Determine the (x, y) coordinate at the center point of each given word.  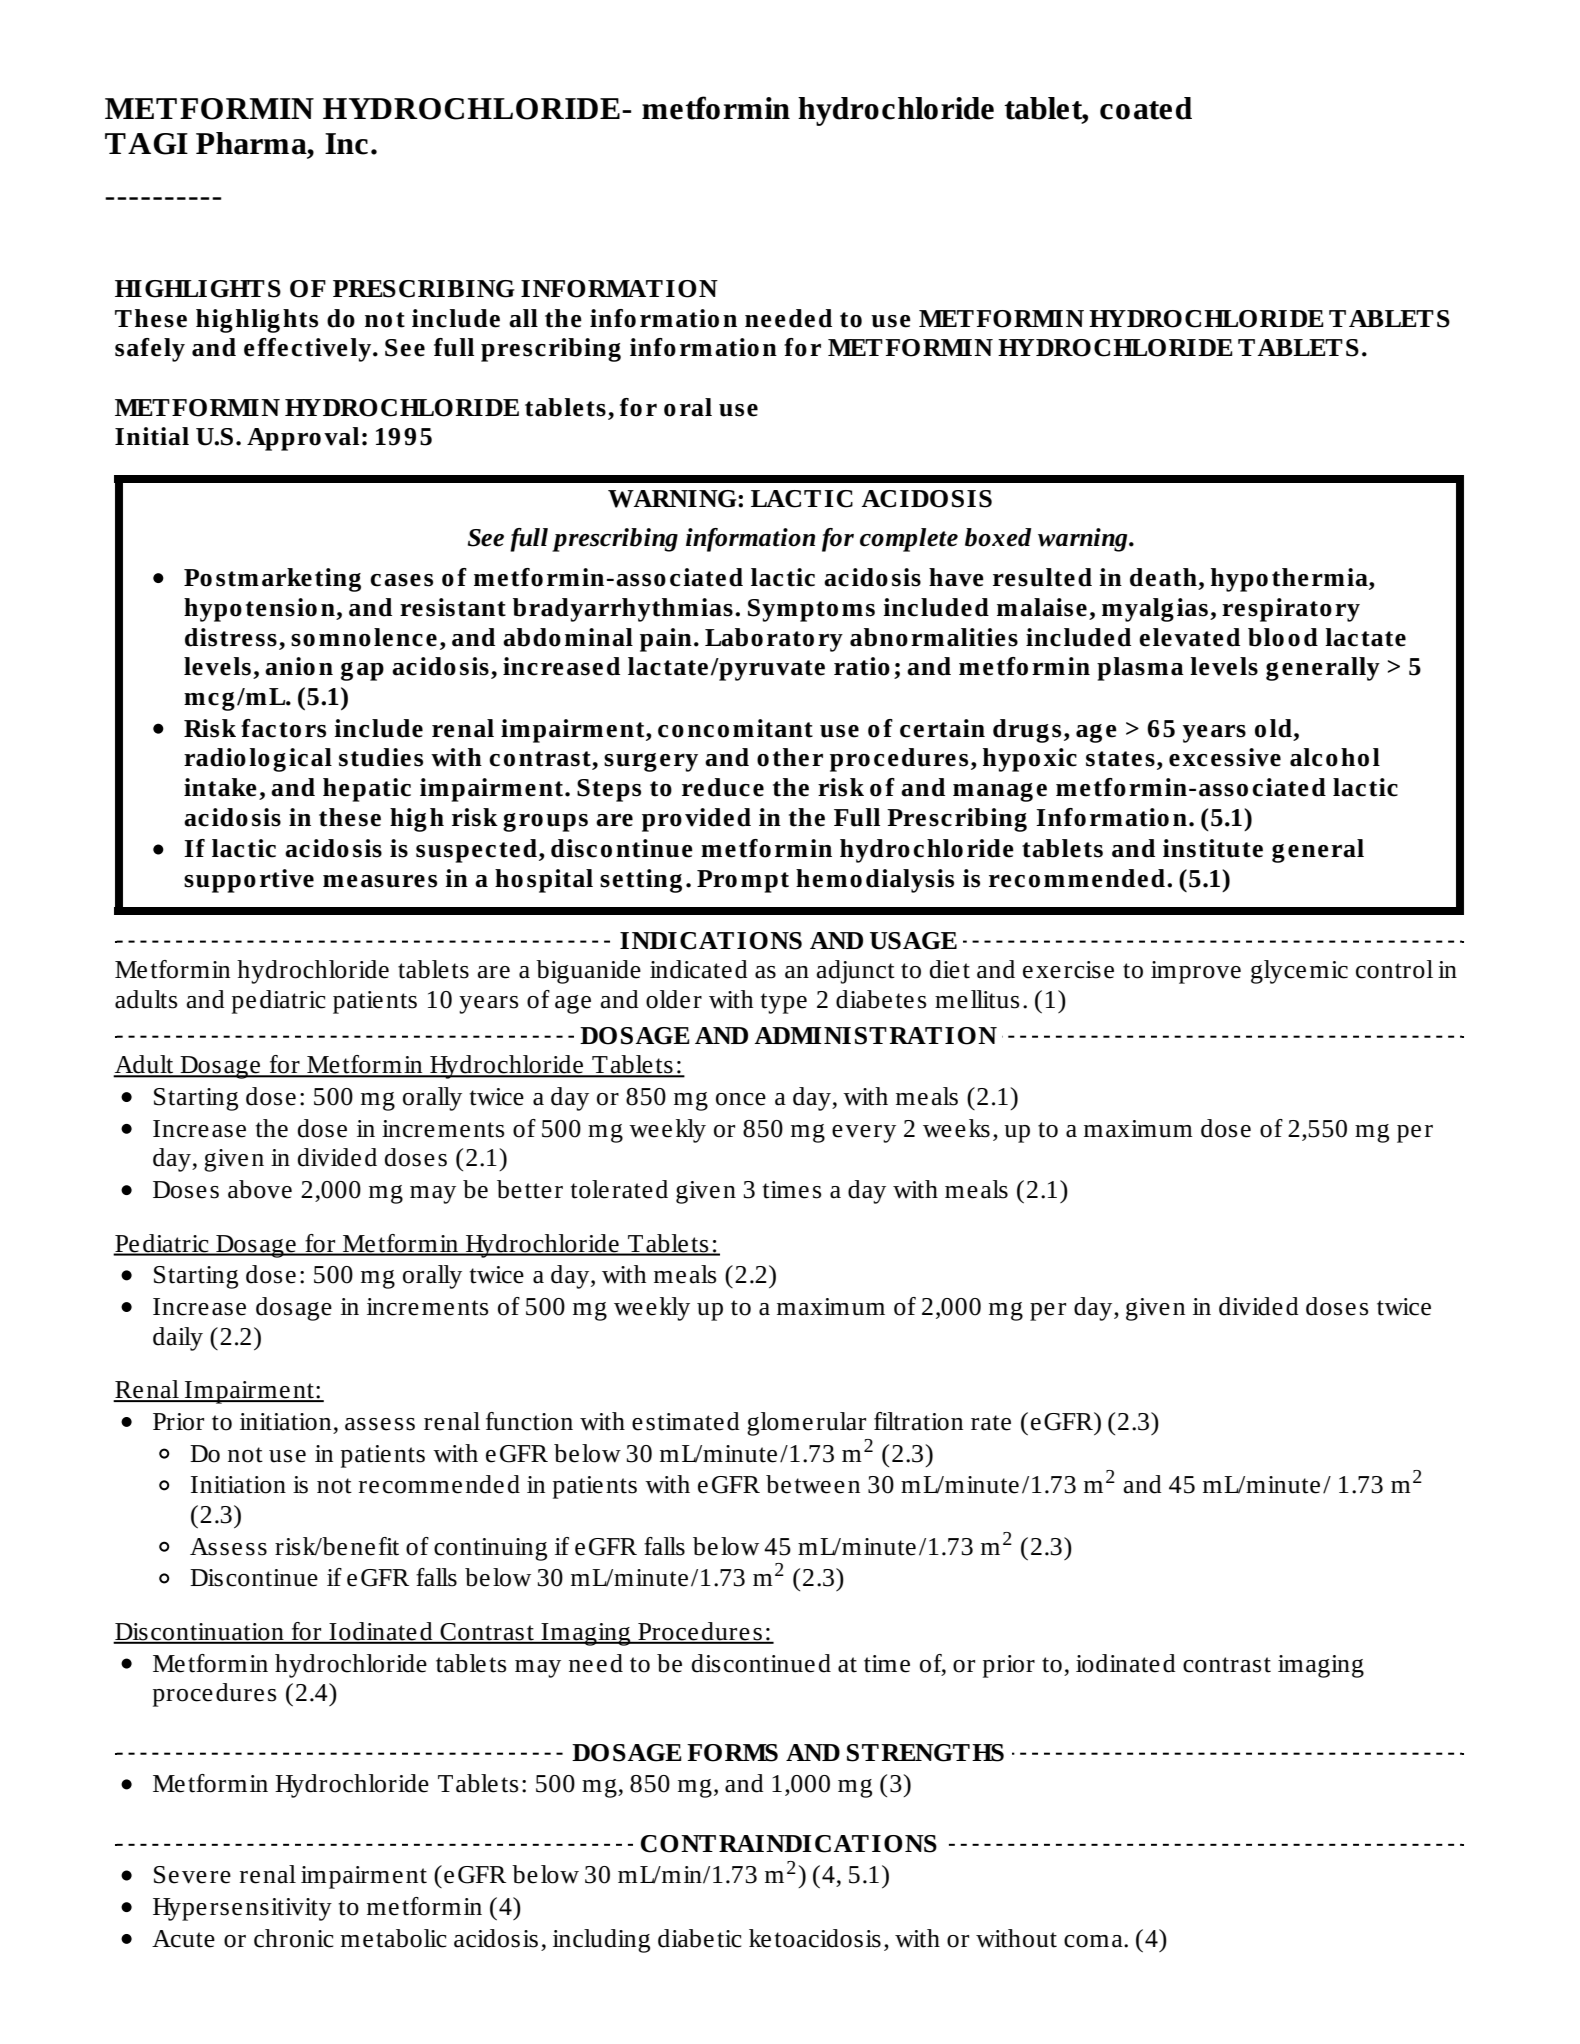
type (783, 1003)
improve (1196, 972)
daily (178, 1339)
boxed (998, 537)
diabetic (699, 1938)
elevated (1189, 637)
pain (666, 640)
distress (231, 637)
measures (380, 881)
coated (1146, 108)
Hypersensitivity (242, 1909)
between (813, 1484)
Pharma (252, 144)
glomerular (806, 1424)
